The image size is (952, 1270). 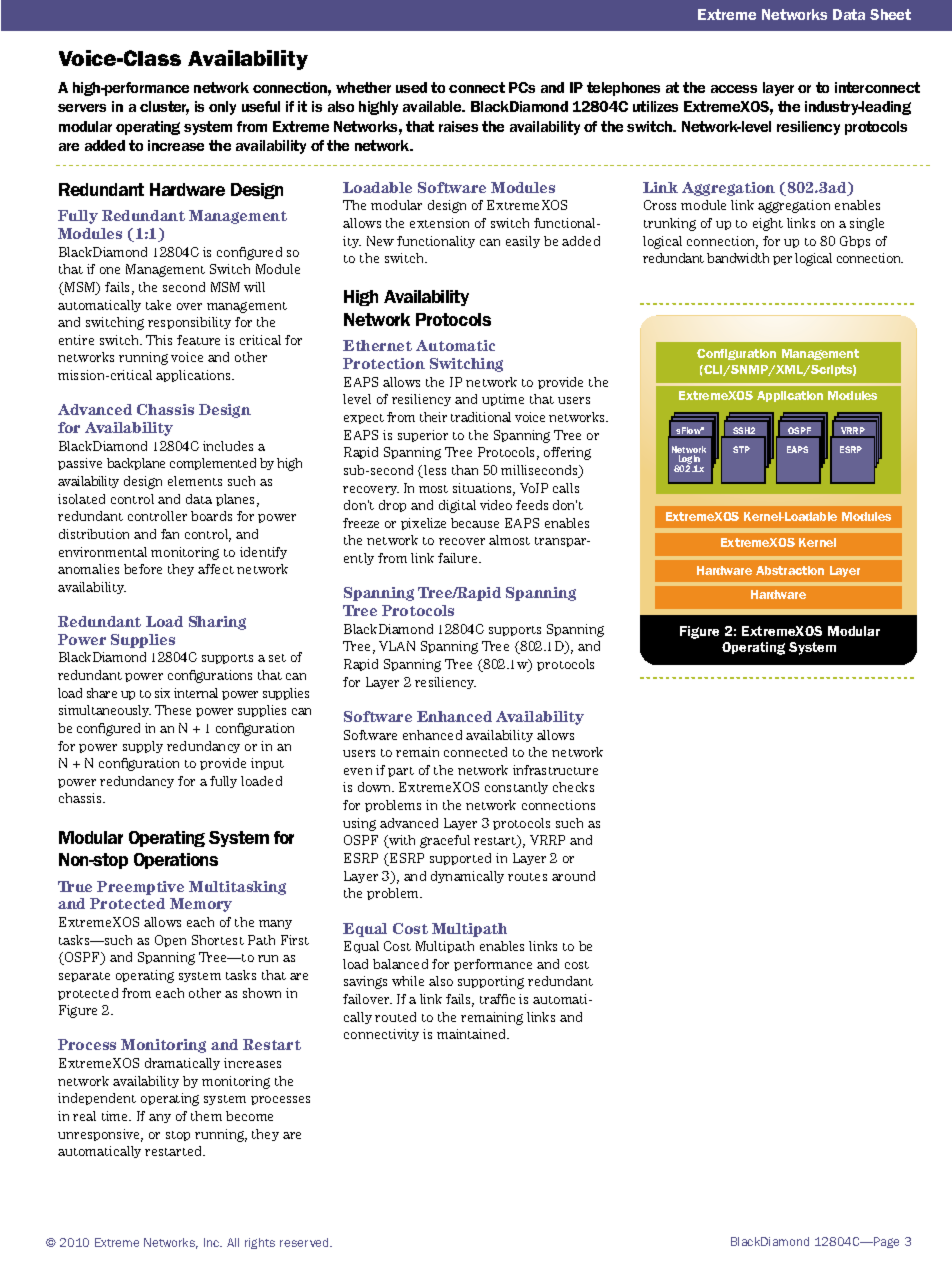 I want to click on maintained, so click(x=473, y=1034).
